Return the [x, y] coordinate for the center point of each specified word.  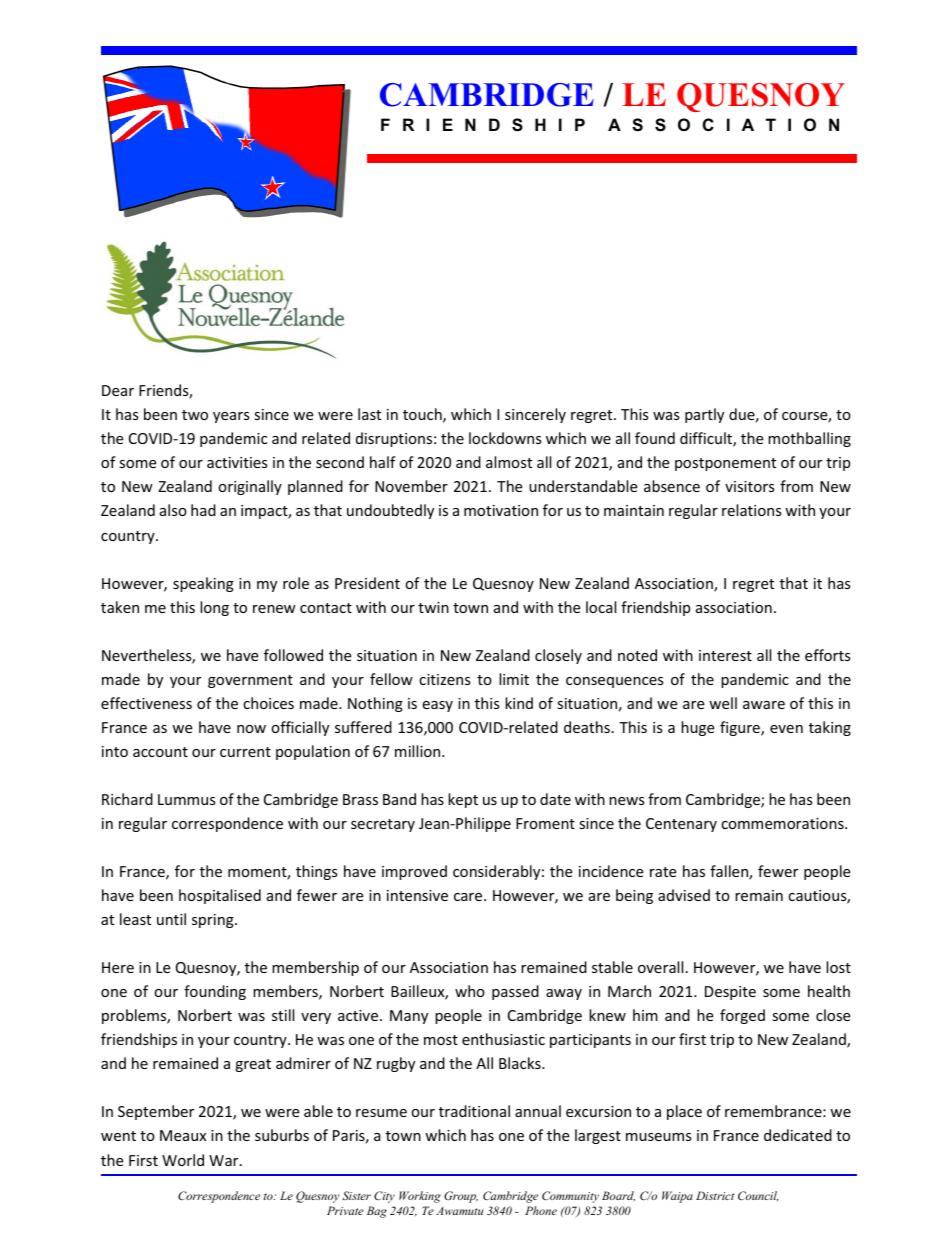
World [183, 1160]
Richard [127, 799]
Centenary [681, 825]
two [195, 415]
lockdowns [505, 438]
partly [704, 415]
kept [463, 800]
